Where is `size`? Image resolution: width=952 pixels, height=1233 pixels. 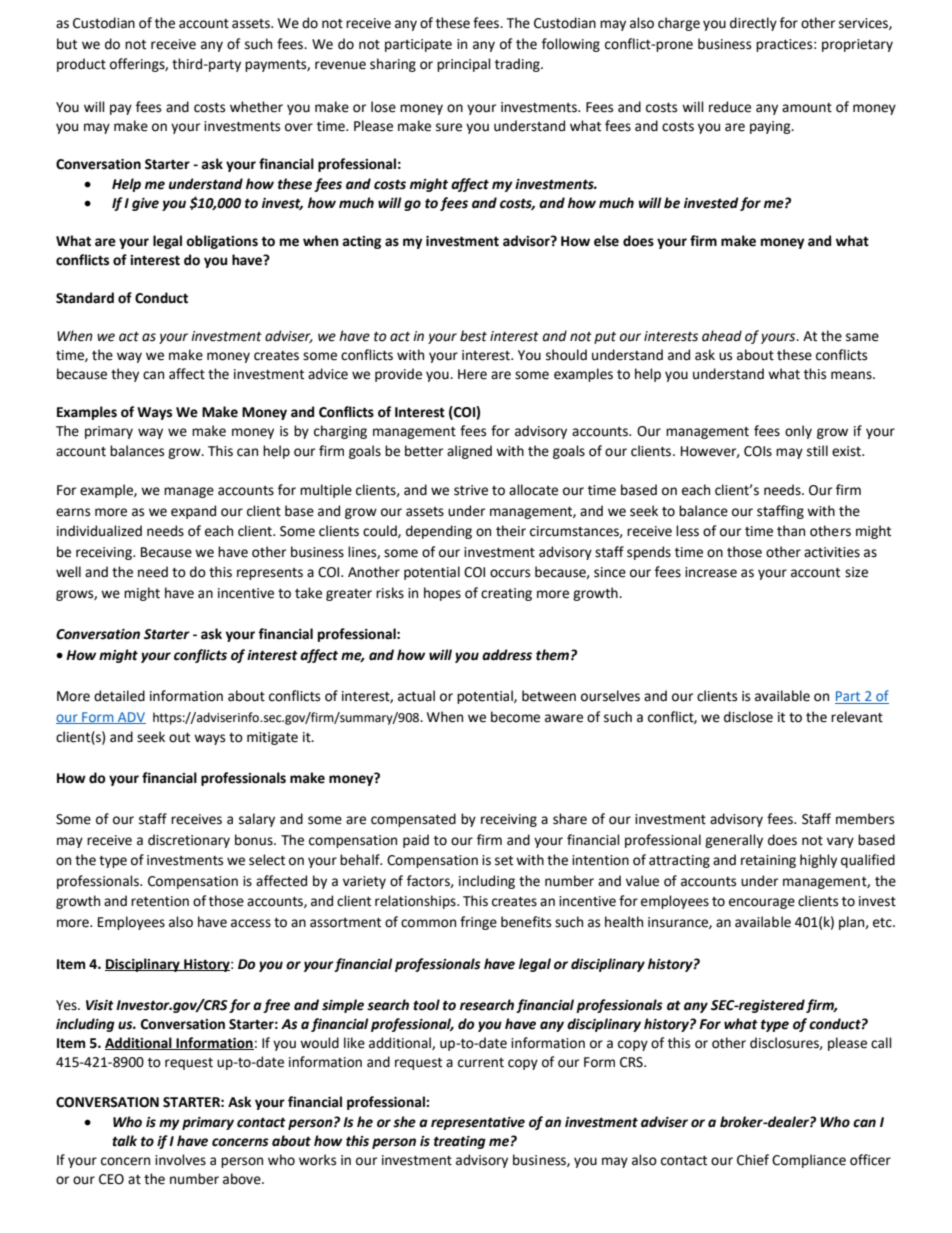 size is located at coordinates (856, 572).
